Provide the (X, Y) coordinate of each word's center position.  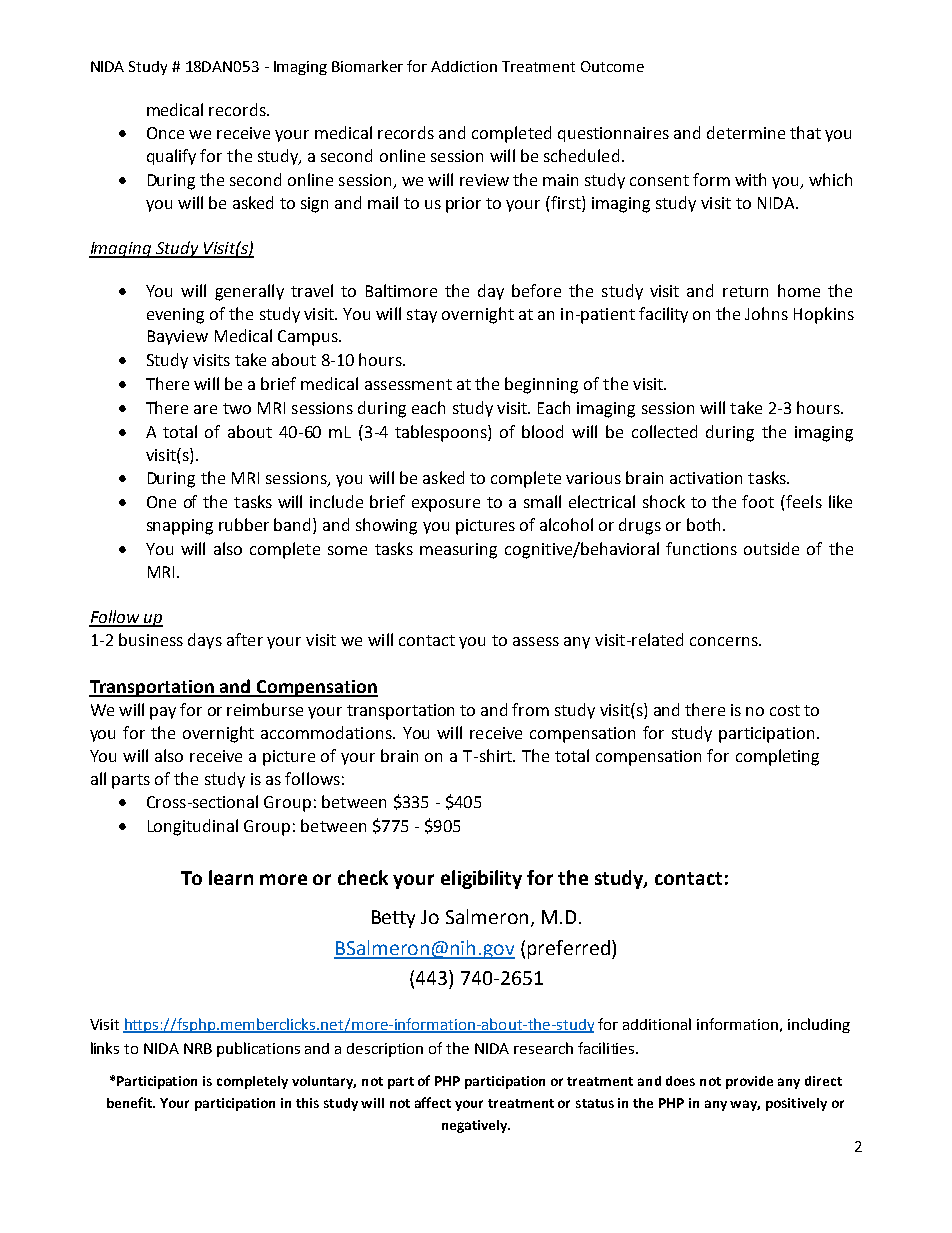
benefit (130, 1102)
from (530, 709)
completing (777, 757)
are (205, 409)
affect (433, 1102)
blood (542, 431)
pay (163, 713)
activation (706, 478)
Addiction (464, 66)
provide (749, 1082)
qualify (171, 157)
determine (746, 132)
